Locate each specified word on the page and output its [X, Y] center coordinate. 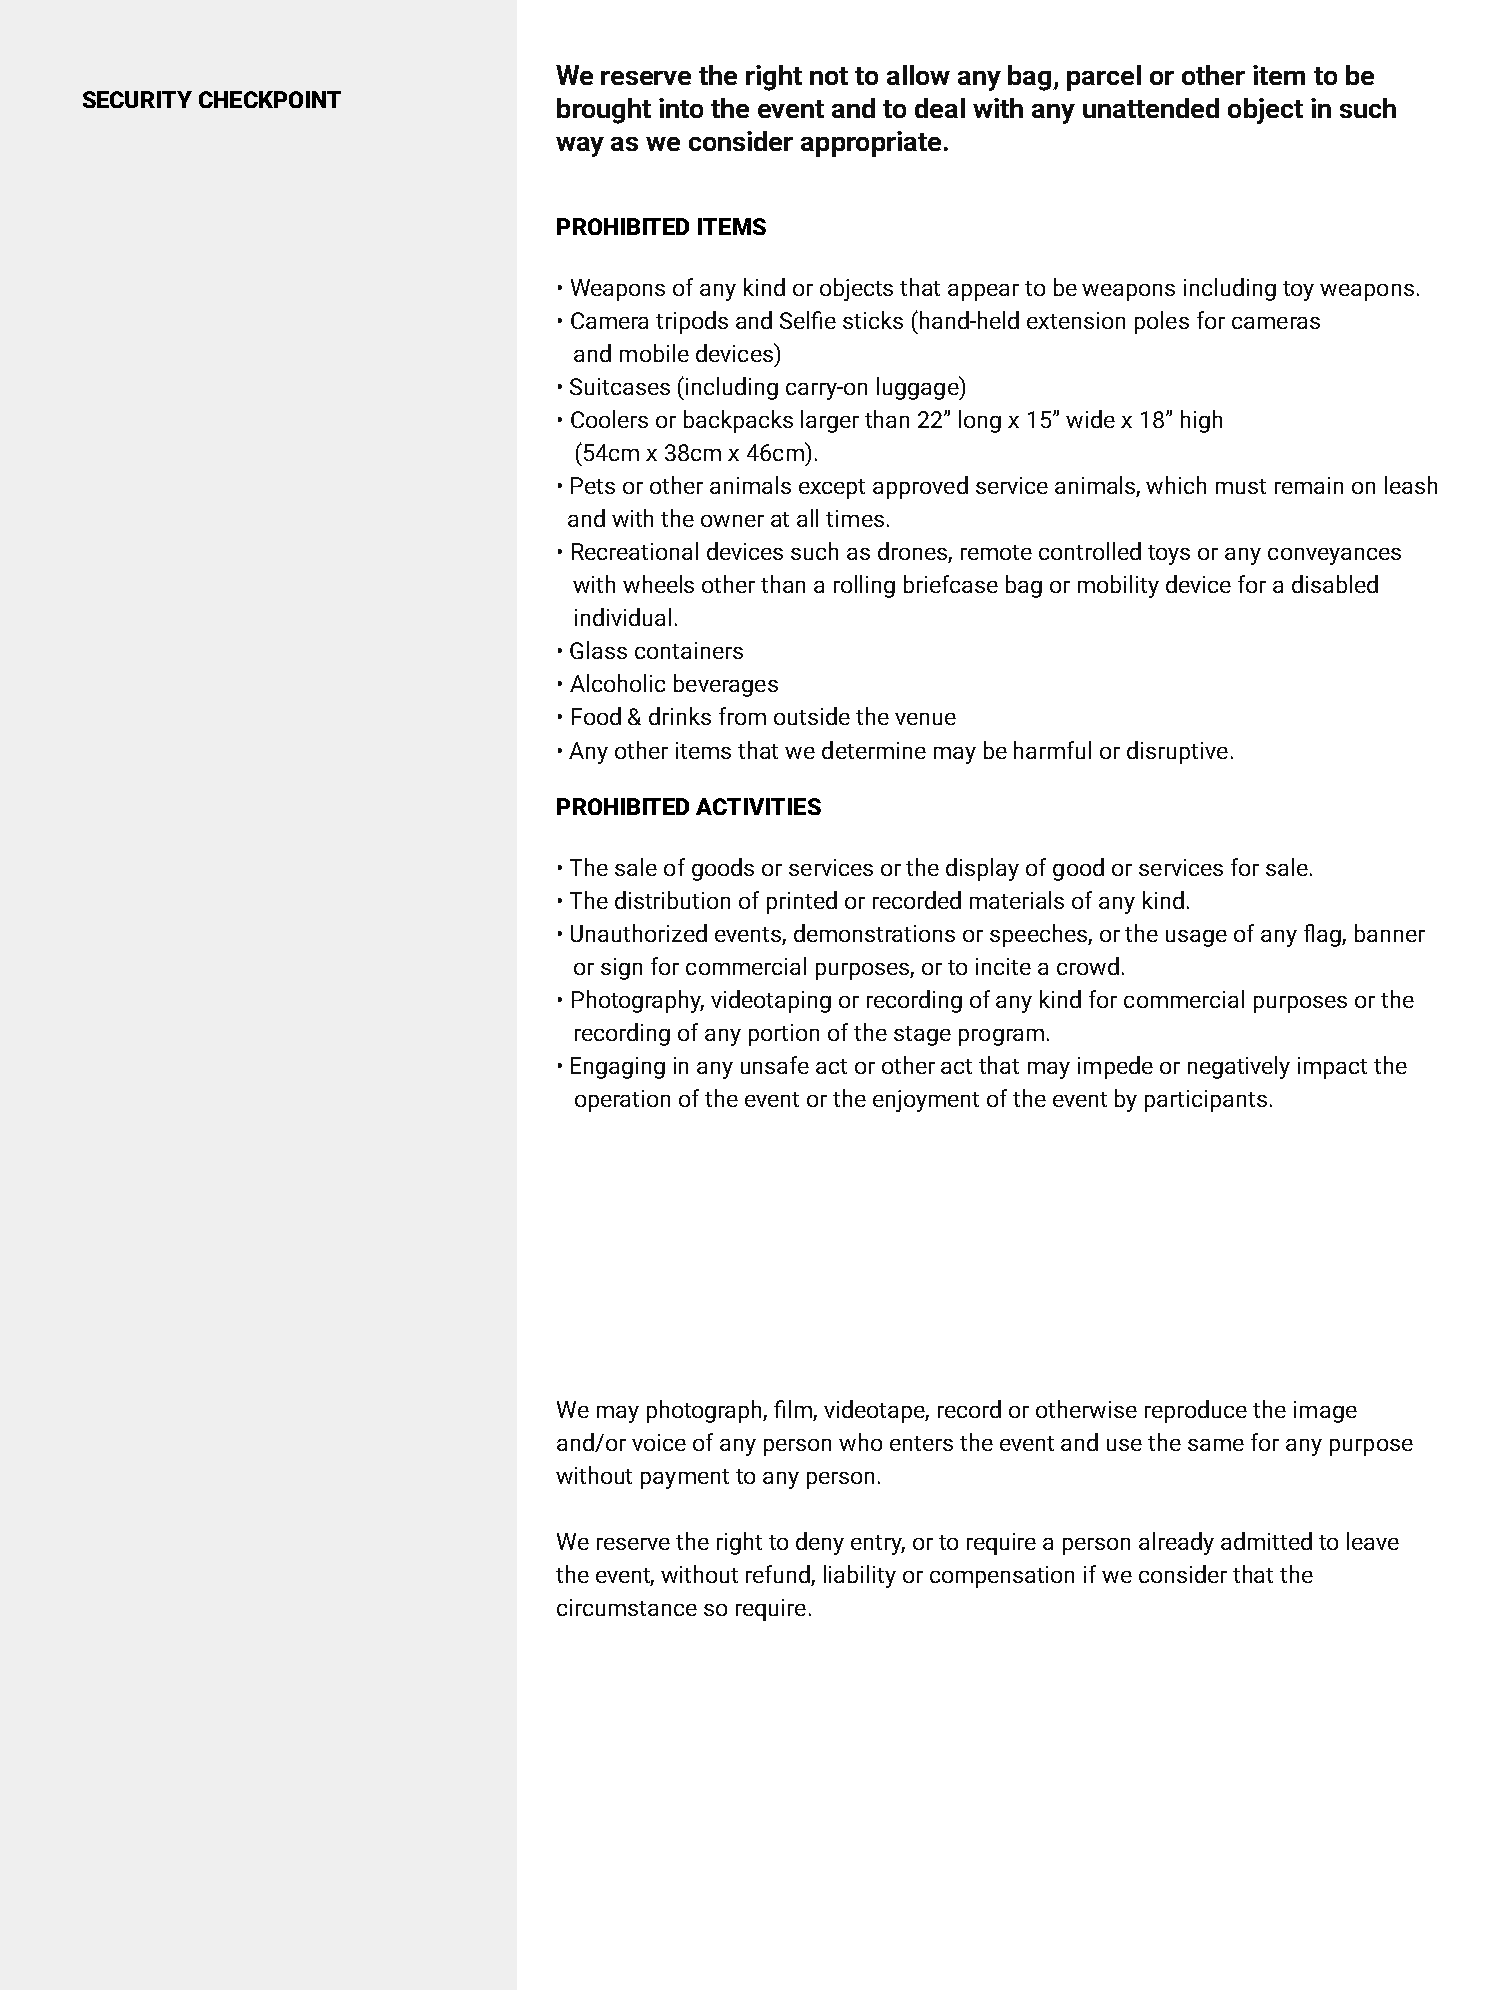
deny [820, 1543]
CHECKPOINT [270, 99]
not [829, 76]
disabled [1335, 584]
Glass [598, 650]
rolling [864, 586]
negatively [1239, 1067]
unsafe [775, 1065]
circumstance [627, 1607]
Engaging [618, 1068]
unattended [1151, 108]
